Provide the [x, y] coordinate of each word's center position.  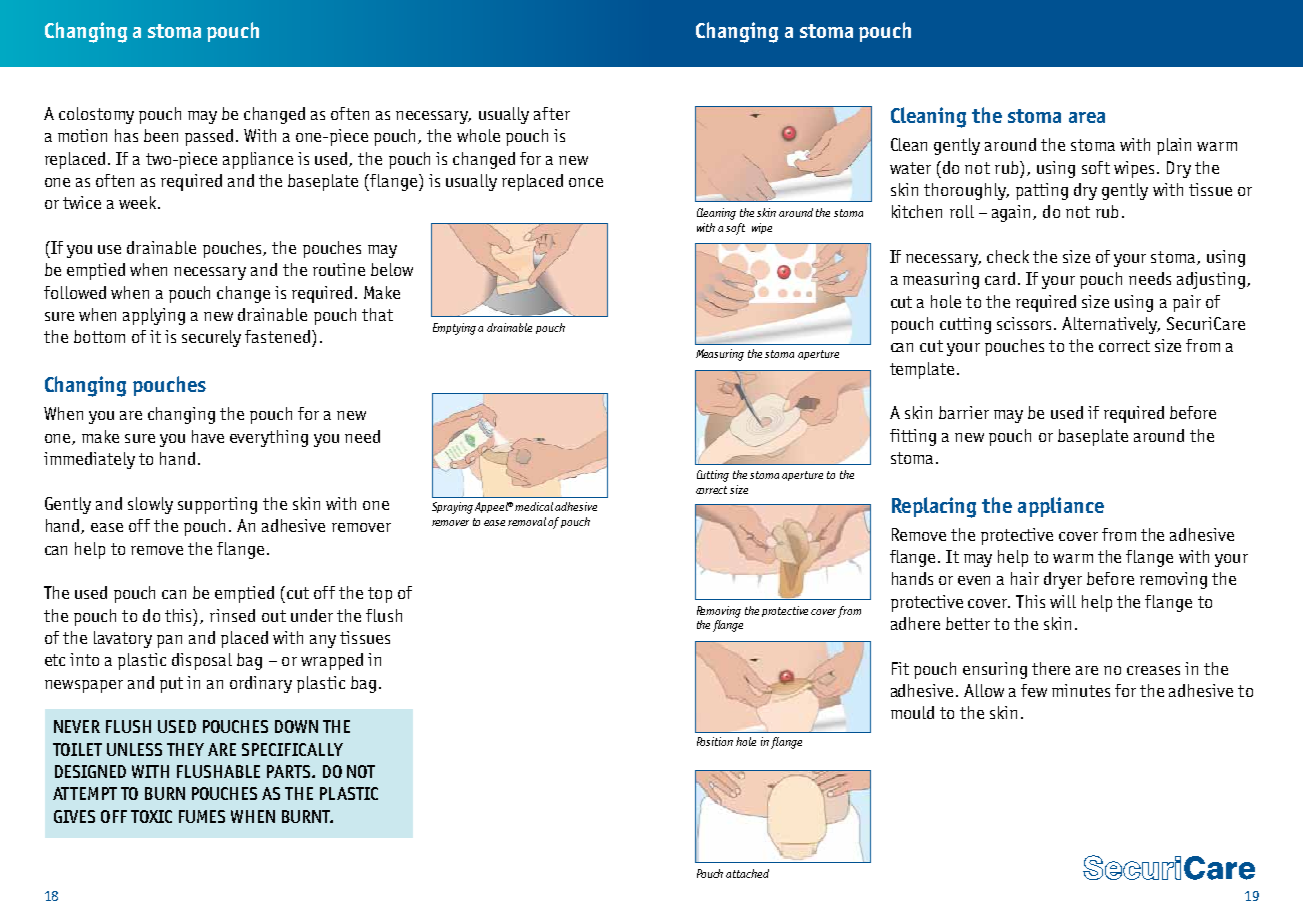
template [922, 370]
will [1063, 601]
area [1087, 117]
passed [209, 137]
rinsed [232, 615]
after [552, 113]
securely [211, 338]
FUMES [202, 816]
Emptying [456, 329]
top [380, 595]
